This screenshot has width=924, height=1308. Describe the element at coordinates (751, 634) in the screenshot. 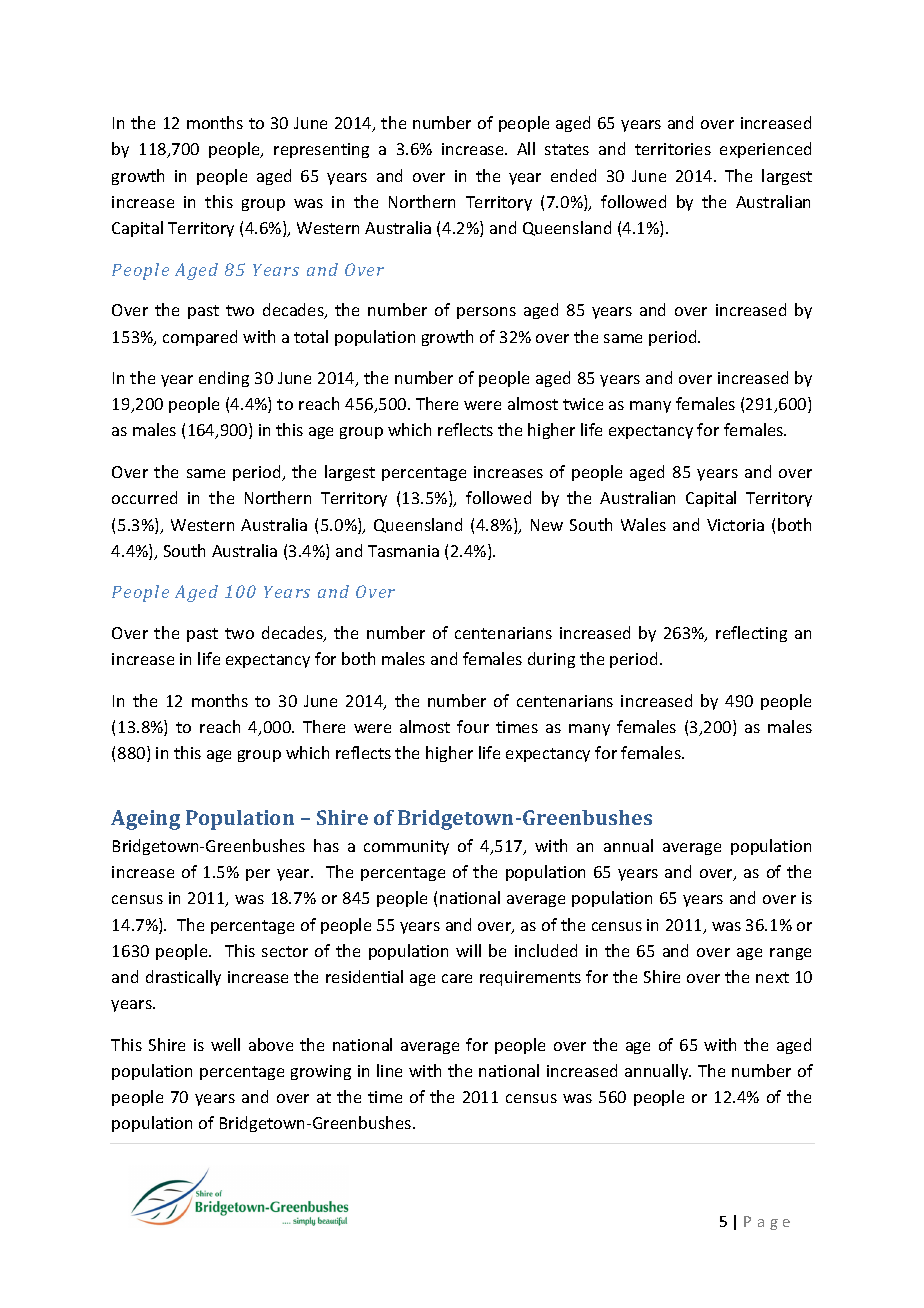

I see `reflecting` at that location.
